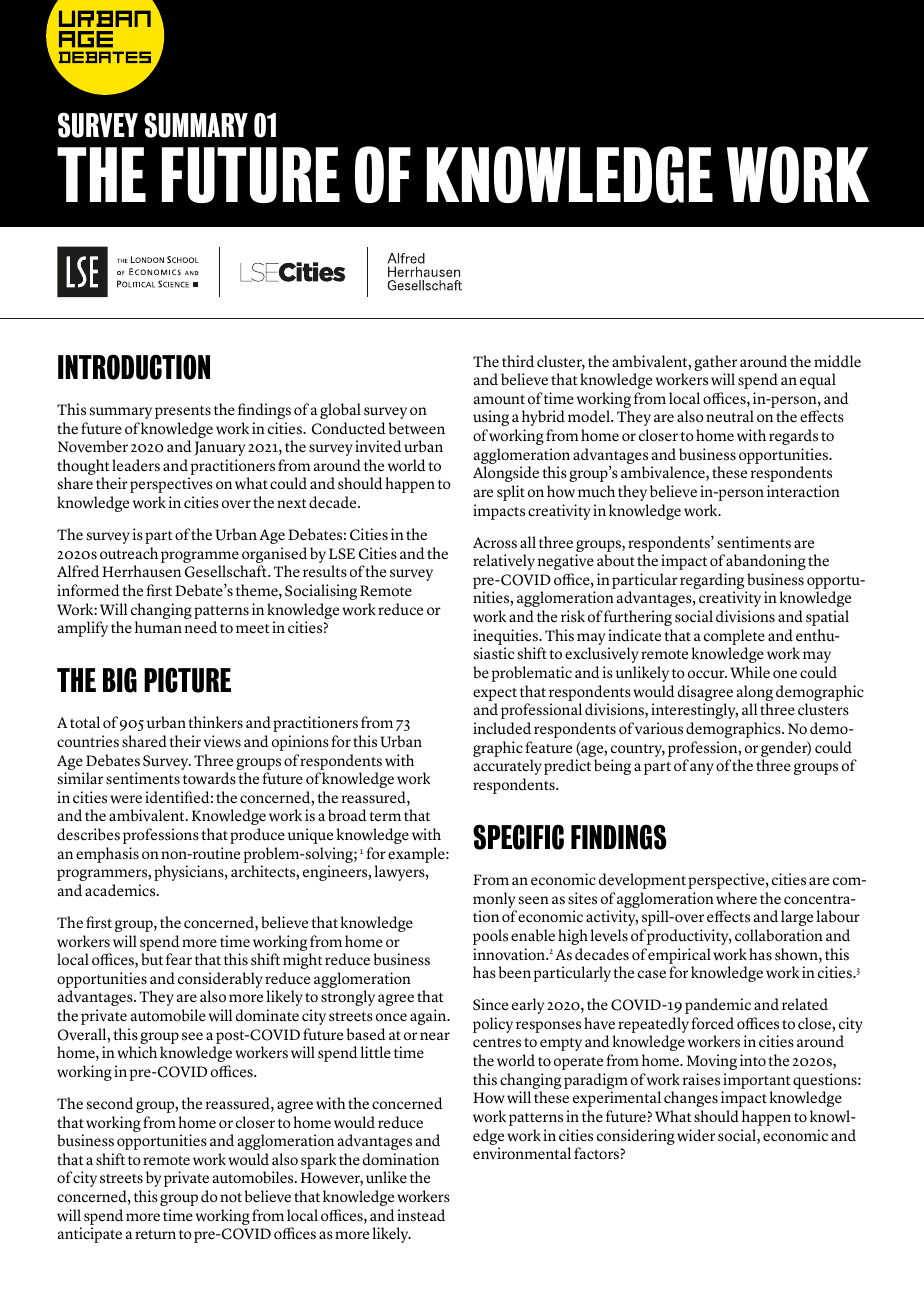 Image resolution: width=924 pixels, height=1308 pixels. I want to click on instead, so click(421, 1215).
